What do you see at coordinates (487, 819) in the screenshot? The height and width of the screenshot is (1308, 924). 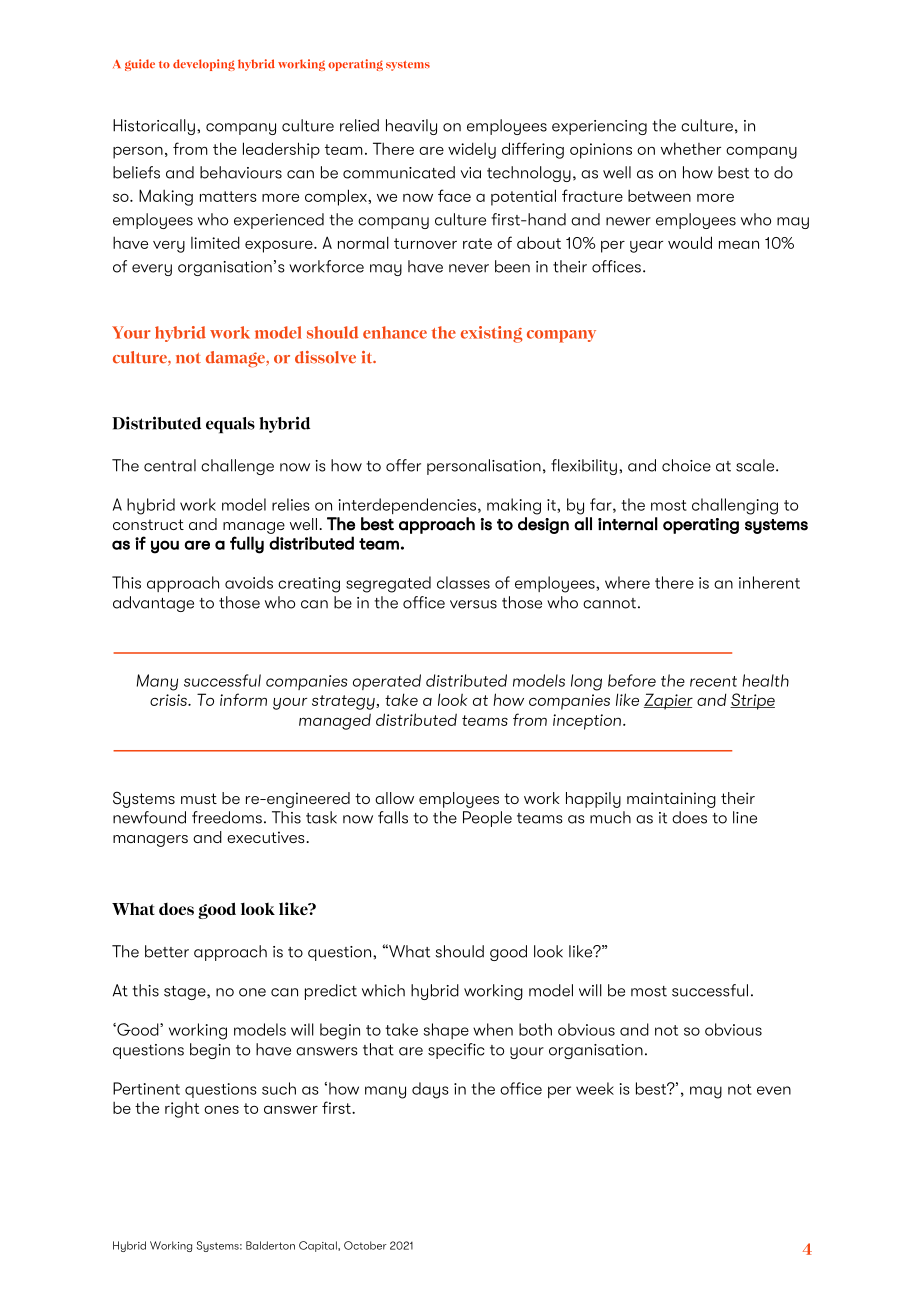 I see `People` at bounding box center [487, 819].
